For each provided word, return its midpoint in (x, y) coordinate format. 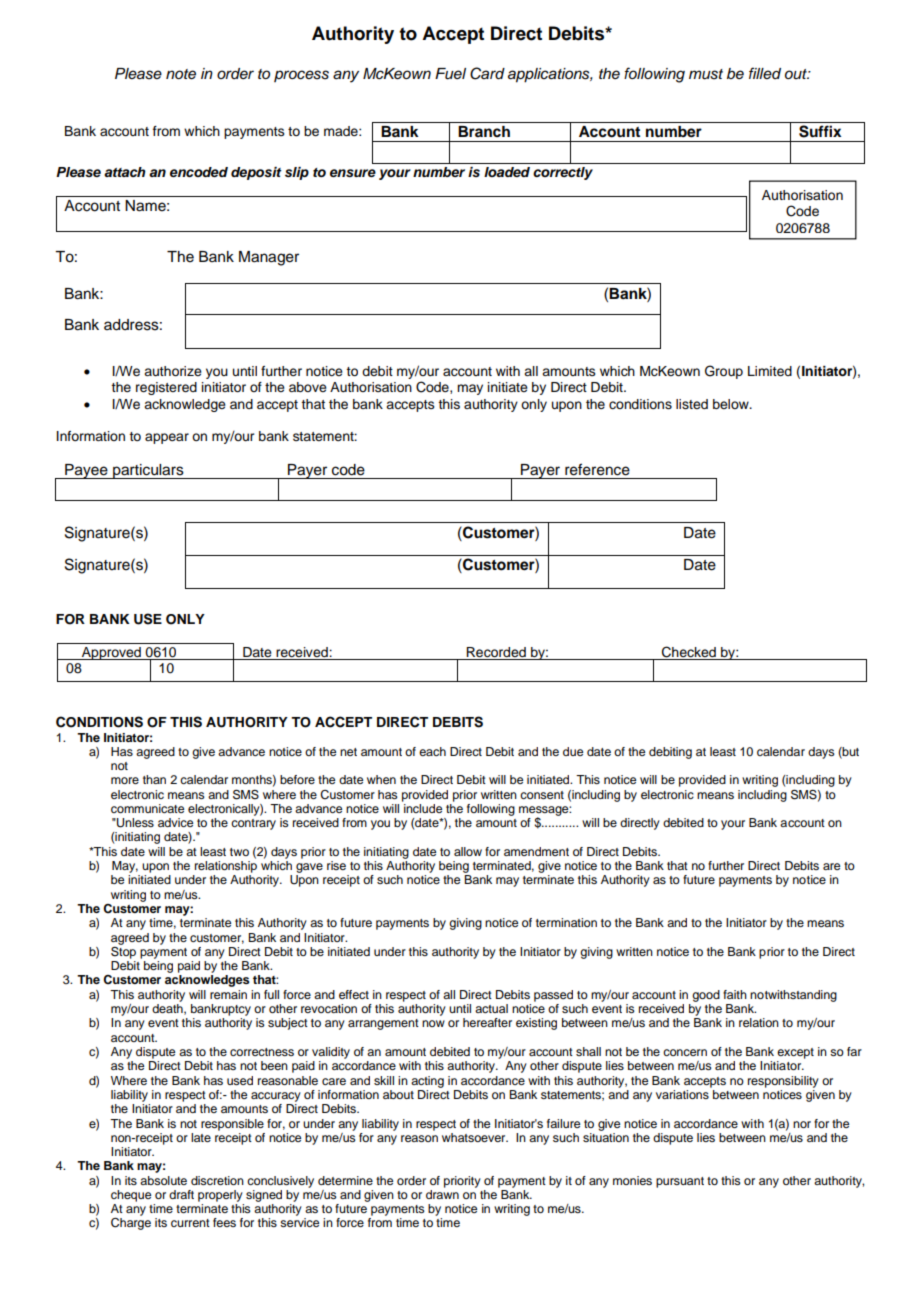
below (732, 404)
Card (487, 73)
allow (468, 851)
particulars (148, 471)
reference (597, 469)
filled (765, 73)
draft (181, 1194)
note (181, 74)
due (573, 751)
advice (175, 822)
